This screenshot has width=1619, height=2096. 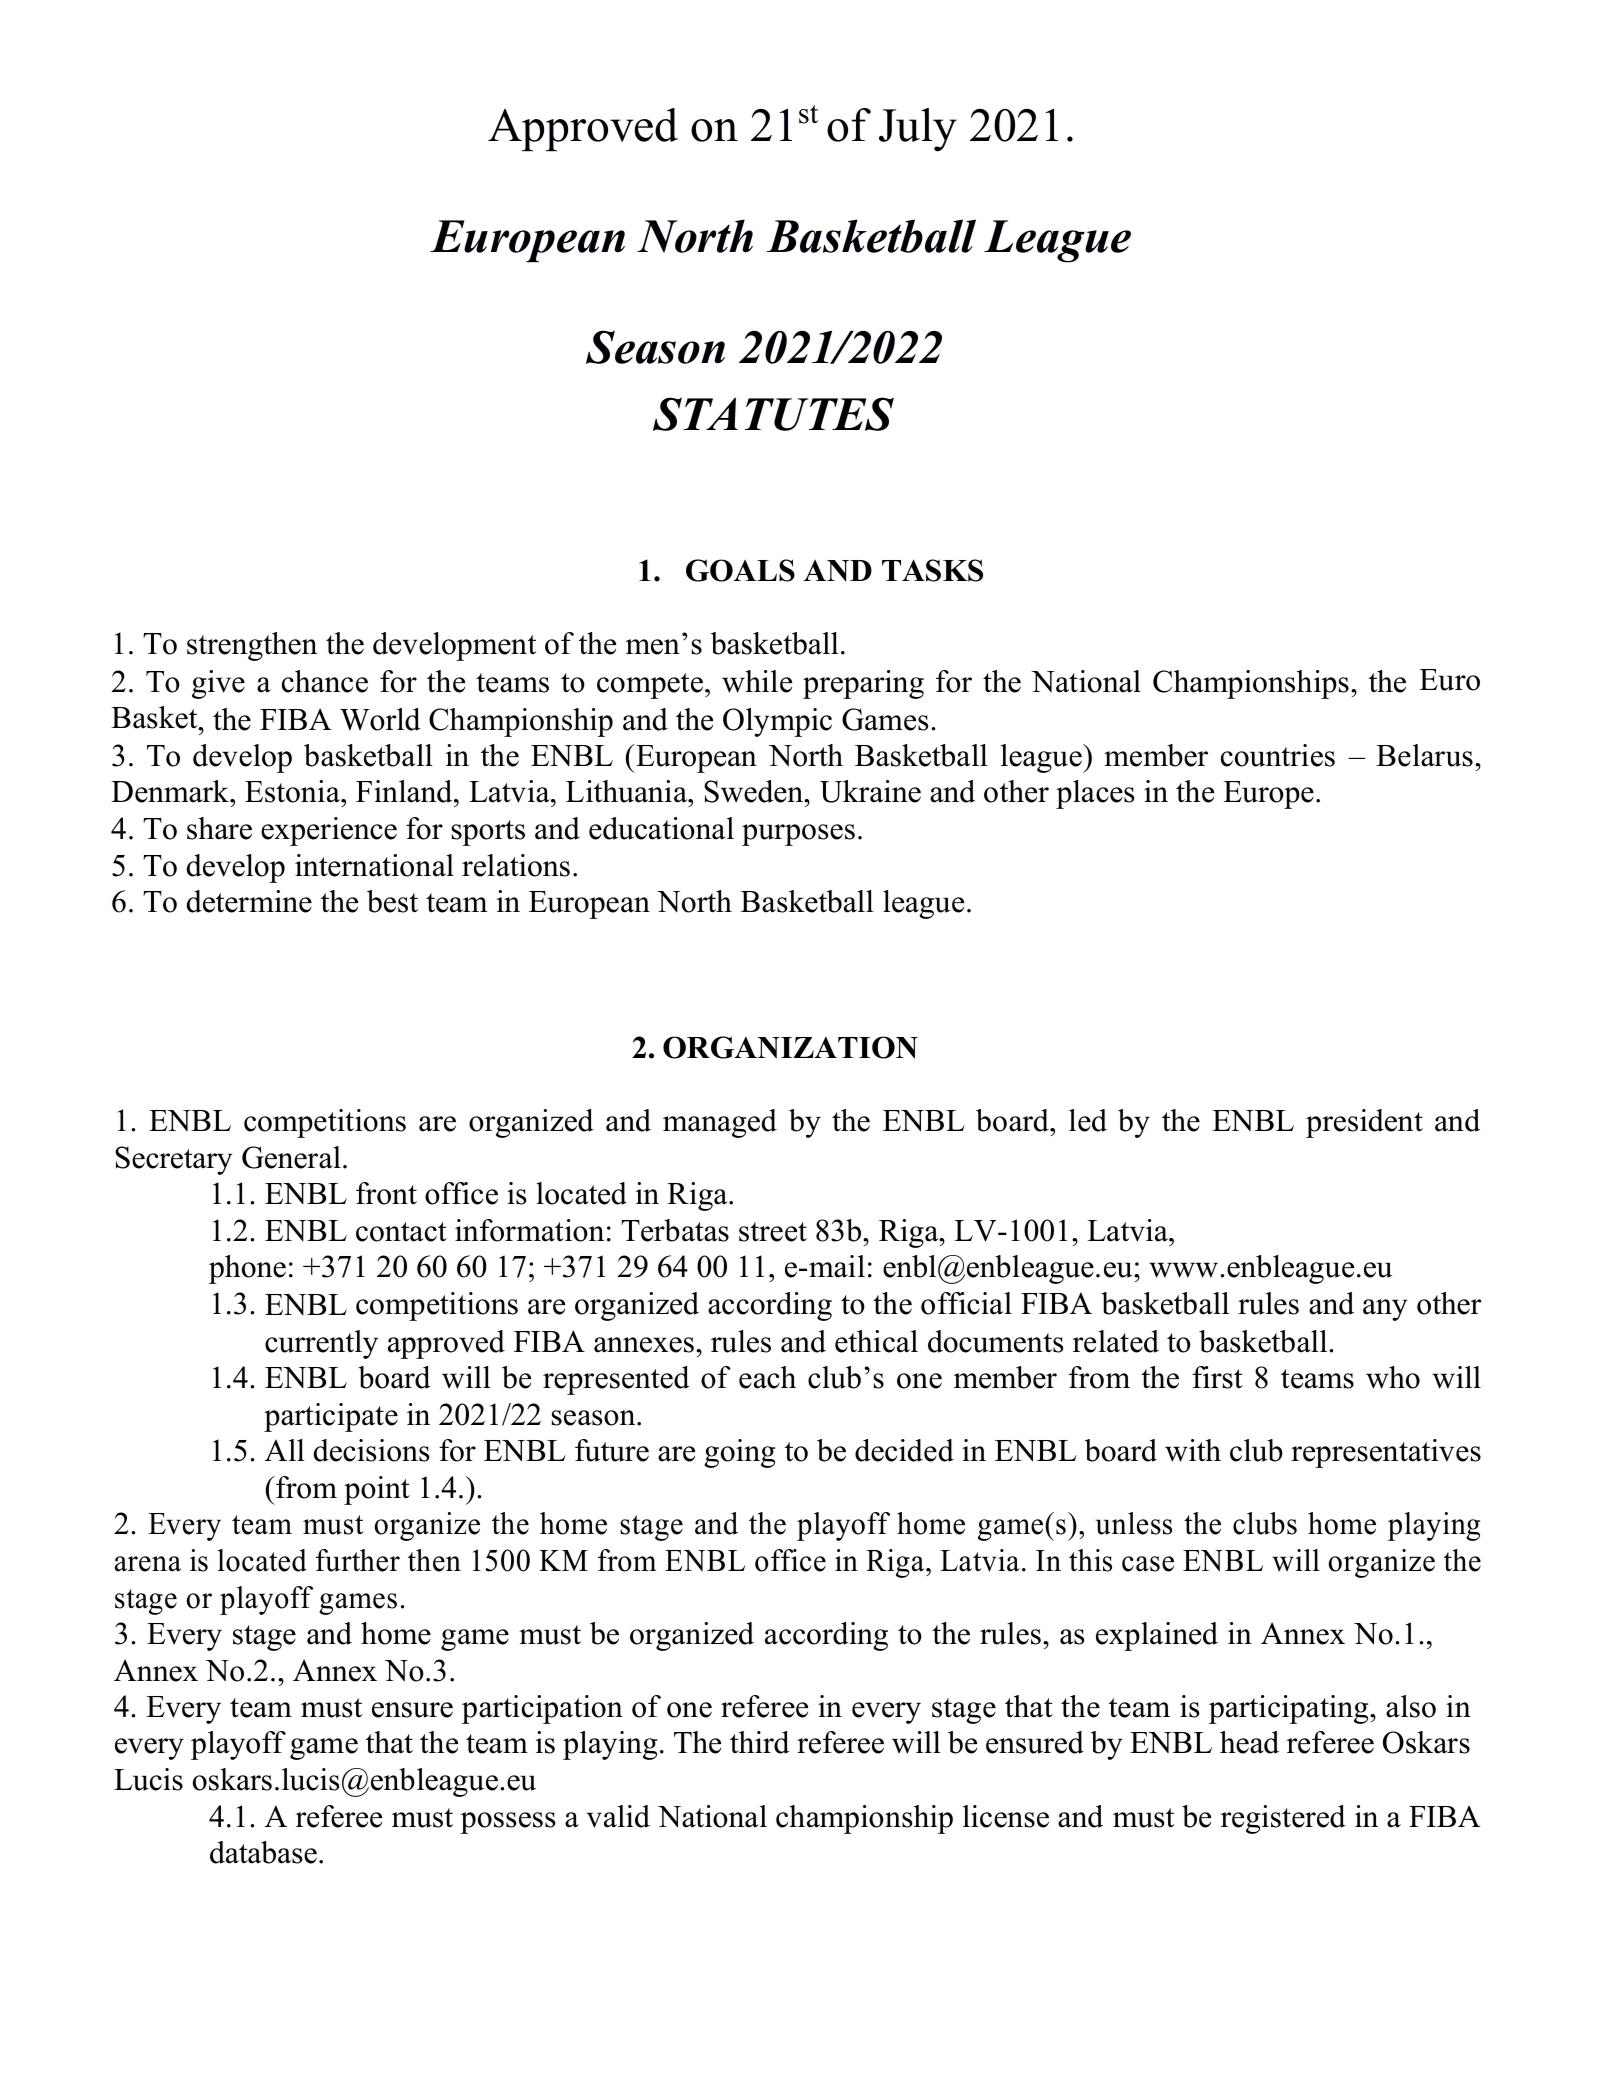 I want to click on street, so click(x=773, y=1232).
